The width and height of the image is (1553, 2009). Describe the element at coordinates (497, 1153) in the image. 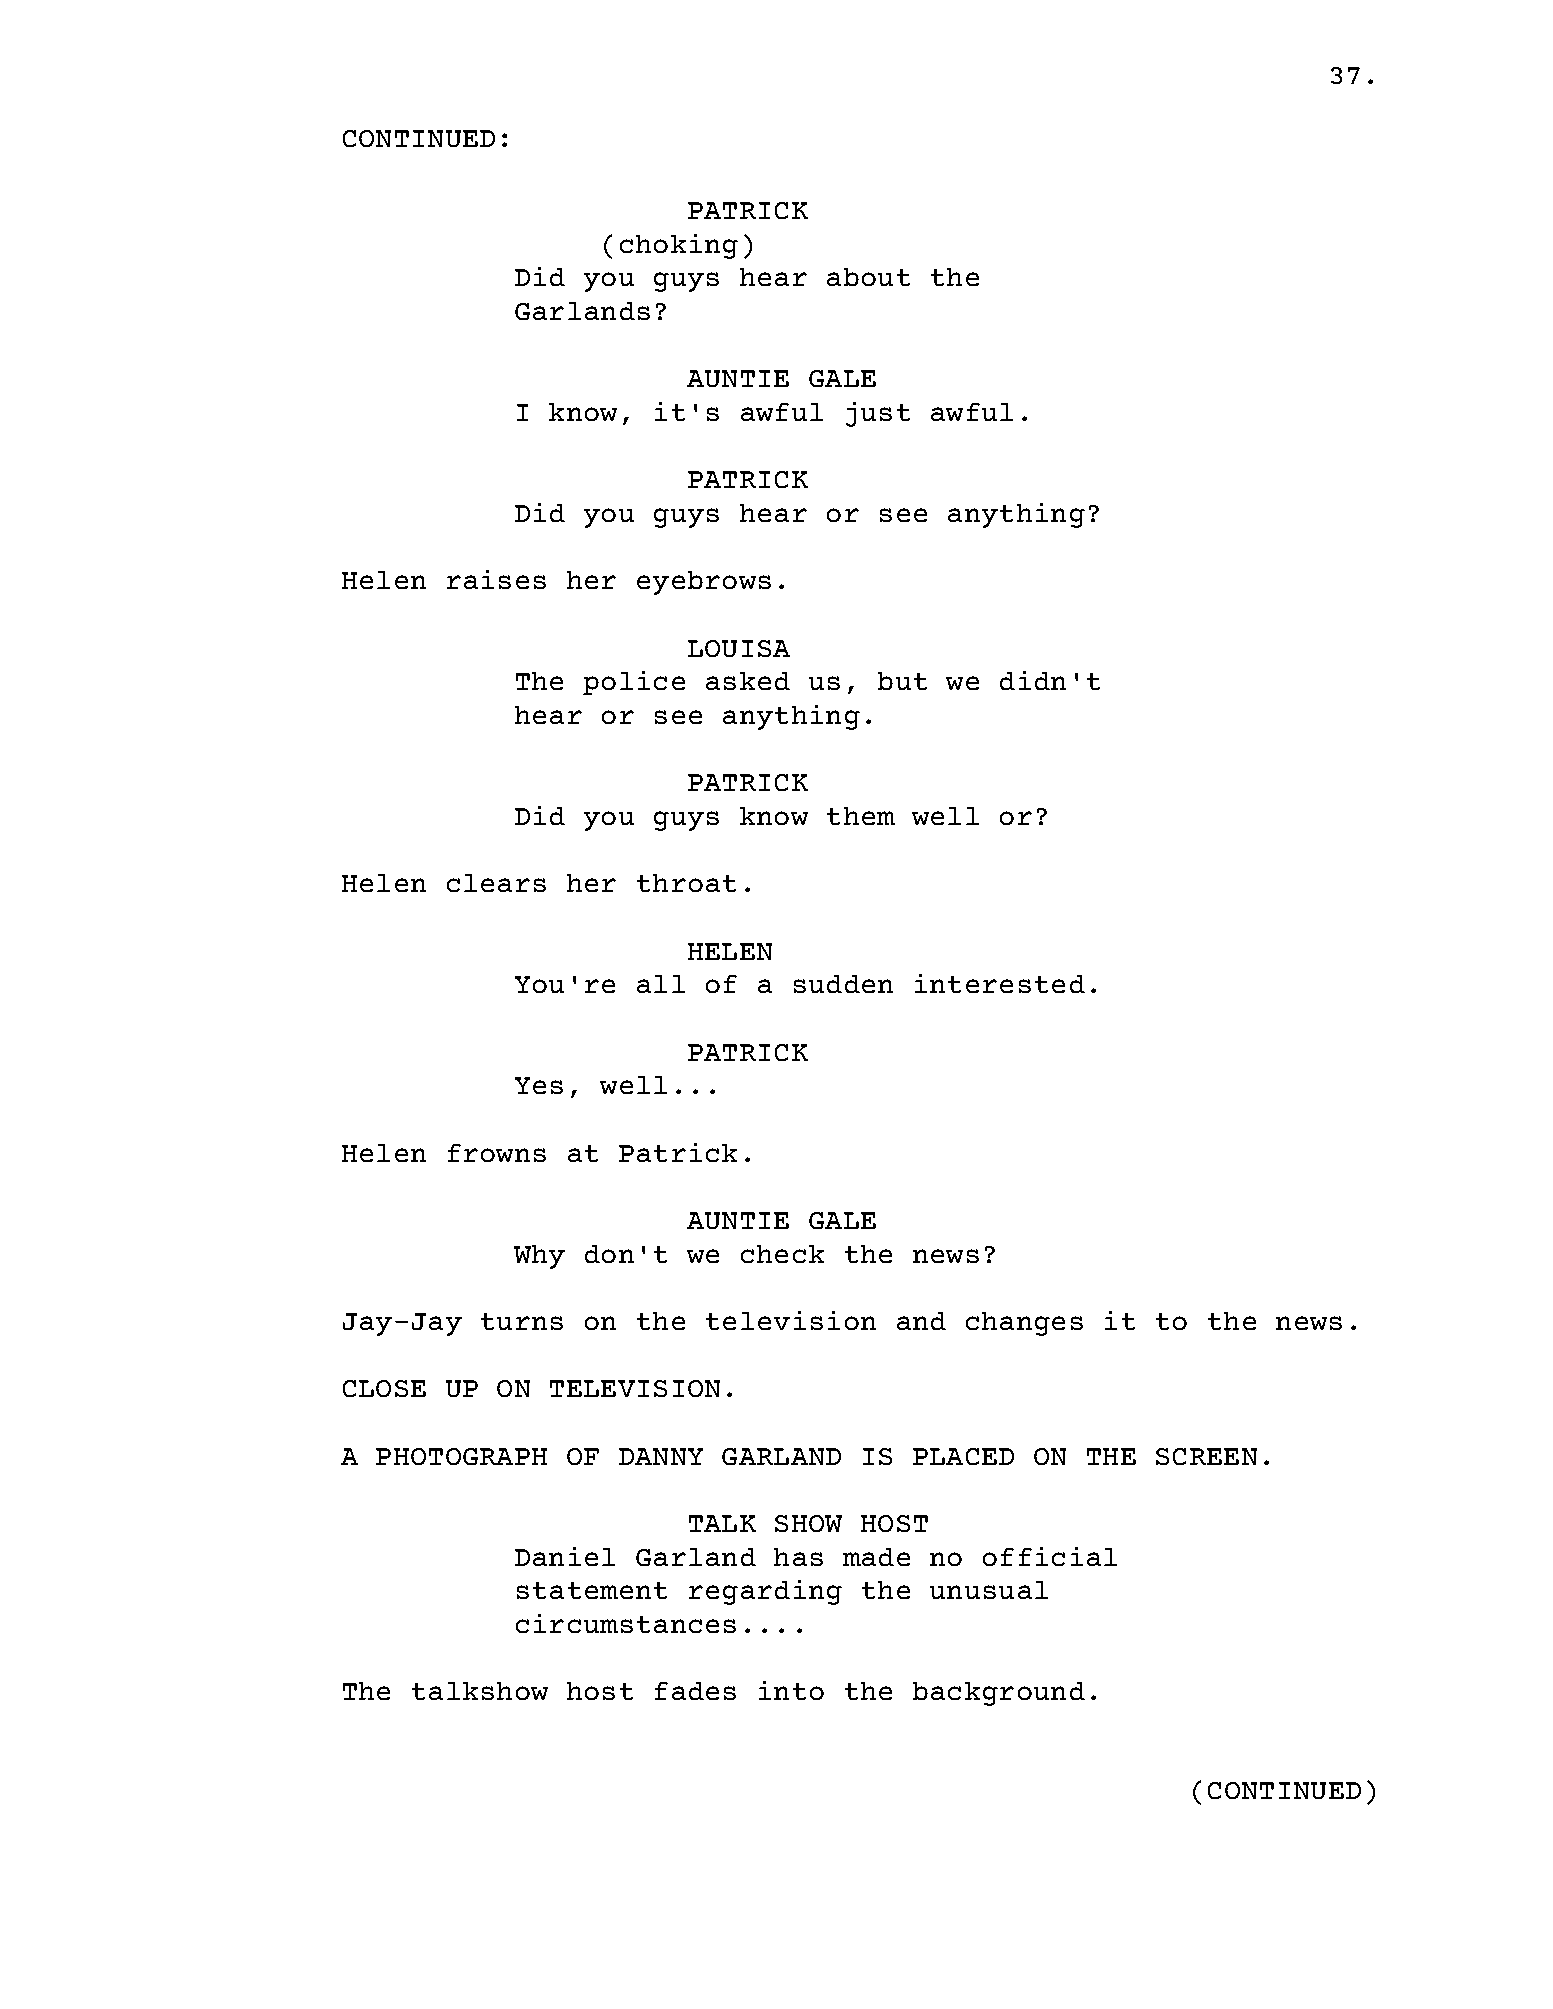

I see `frowns` at that location.
